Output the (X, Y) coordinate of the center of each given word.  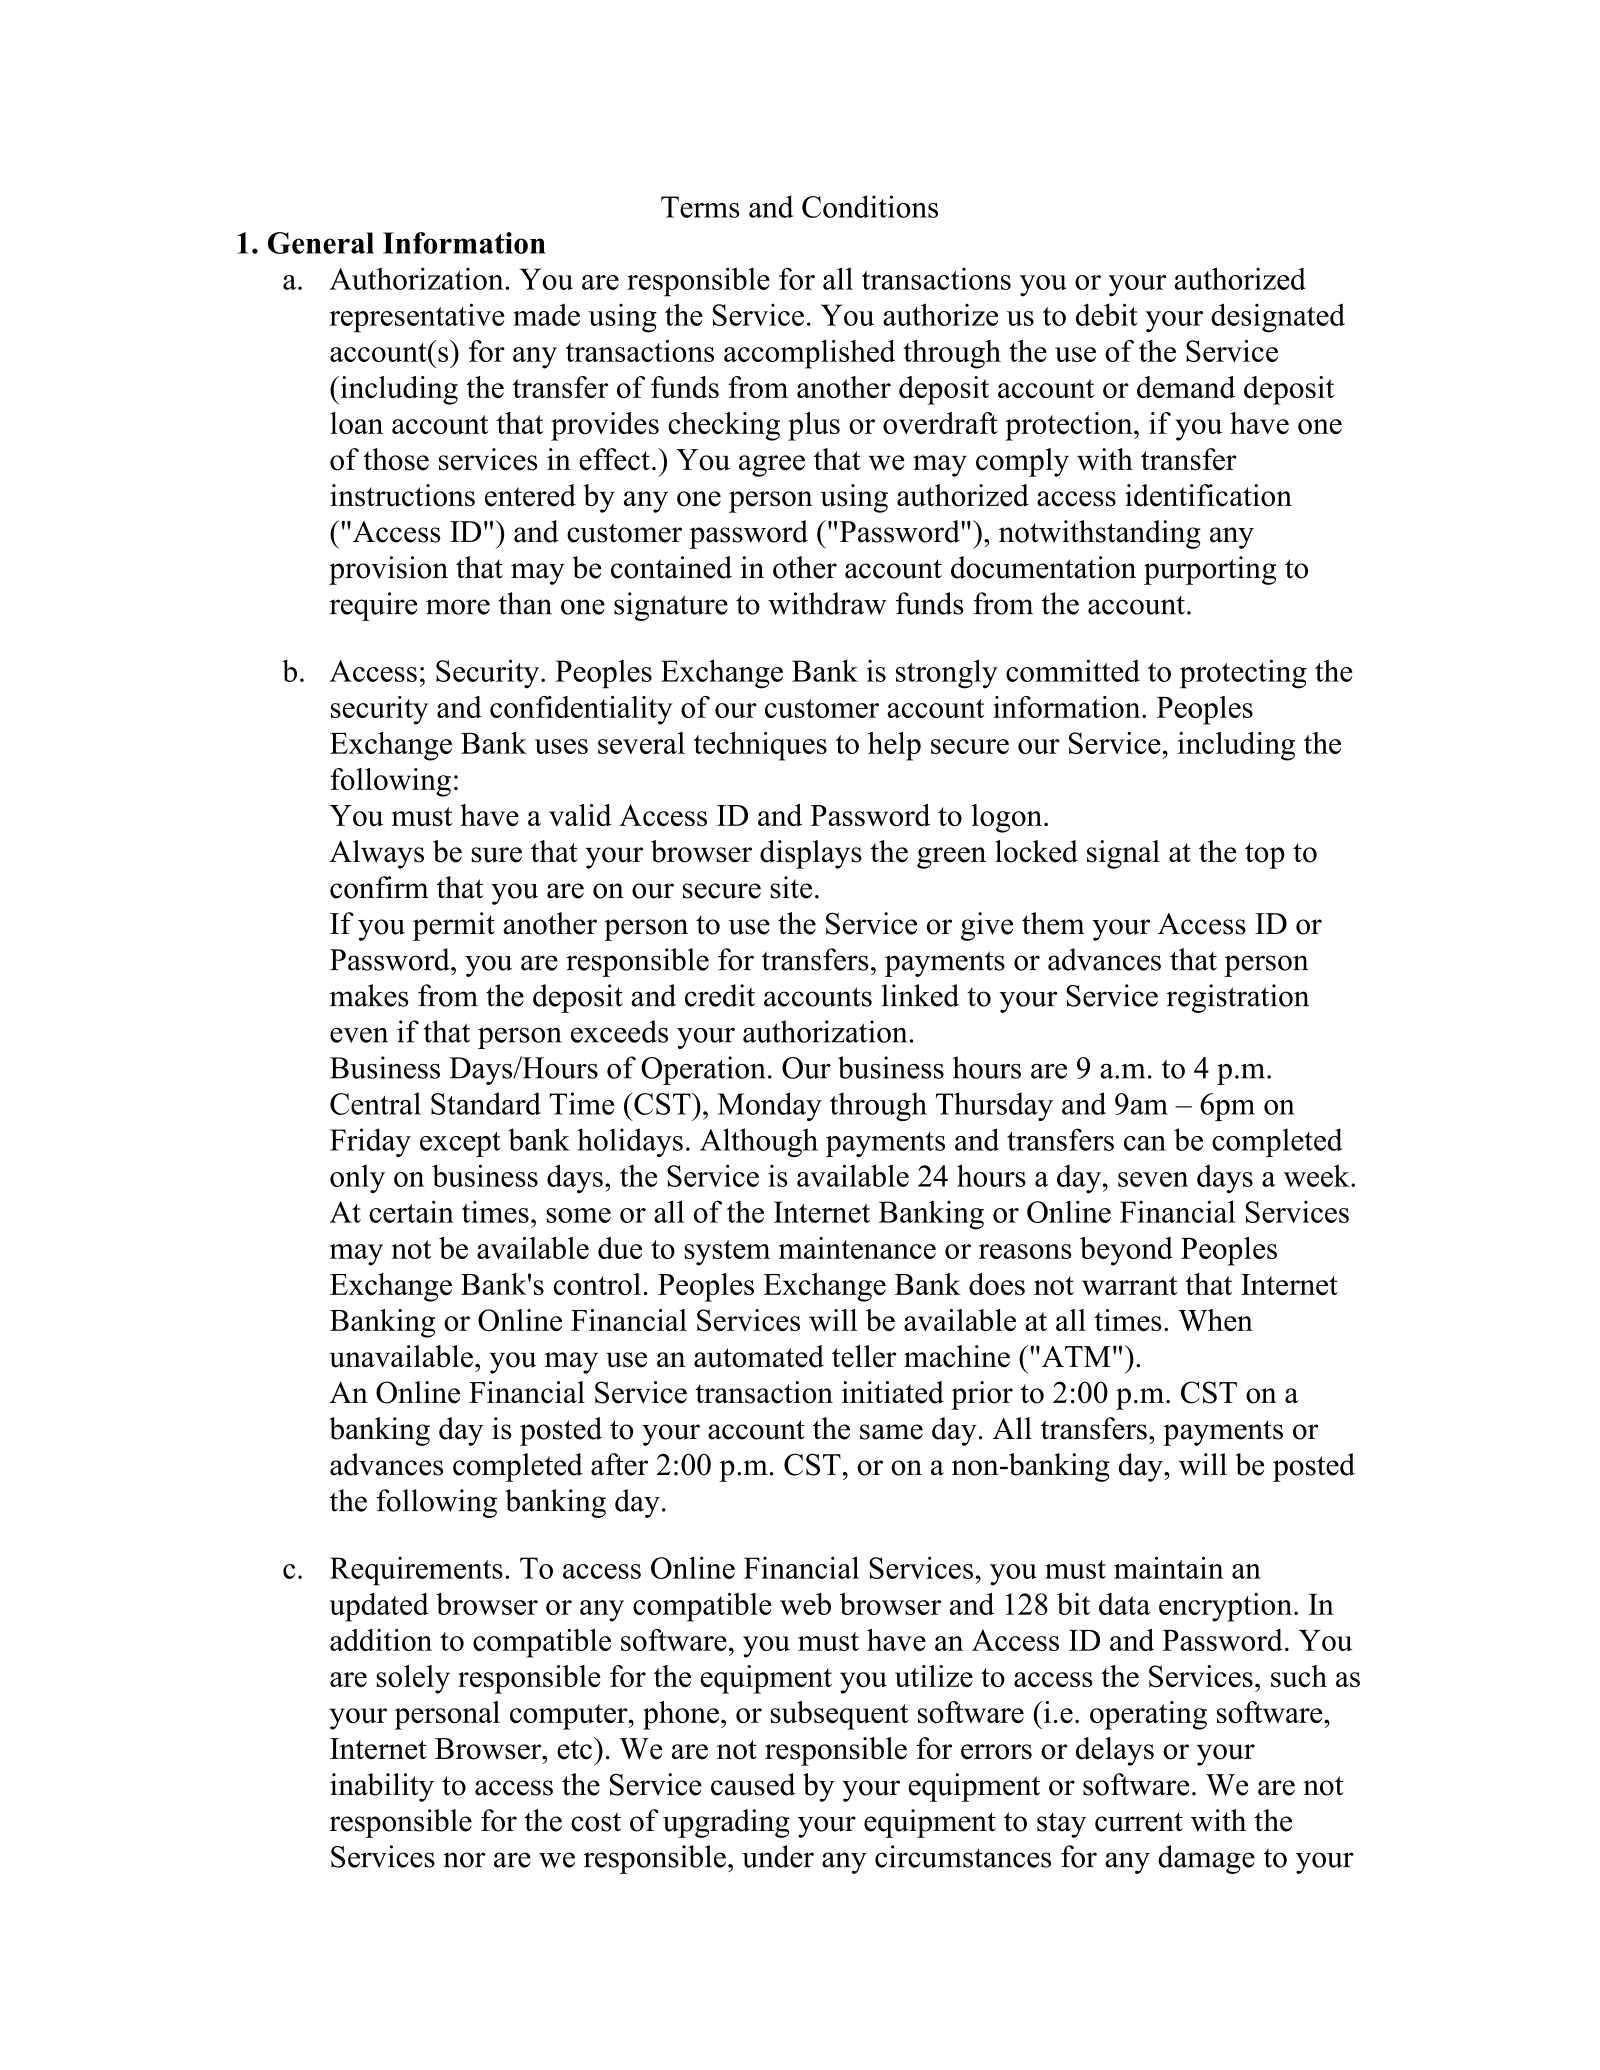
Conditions (870, 206)
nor (464, 1860)
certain (411, 1211)
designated (1278, 318)
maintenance (857, 1248)
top (1265, 856)
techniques (760, 746)
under (778, 1856)
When (1215, 1320)
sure (496, 855)
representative (417, 318)
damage (1206, 1859)
